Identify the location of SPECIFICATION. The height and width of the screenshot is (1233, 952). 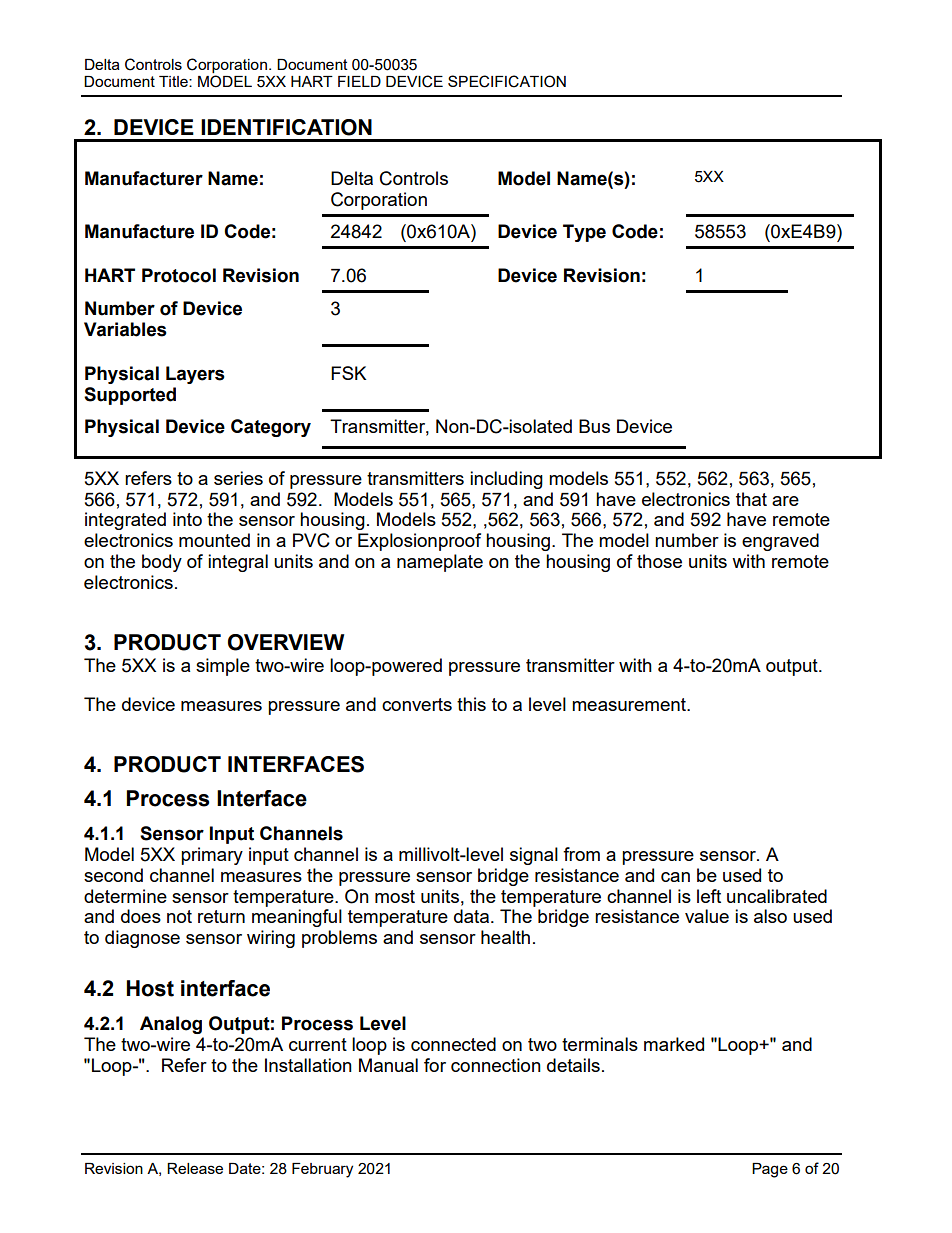
(507, 81).
